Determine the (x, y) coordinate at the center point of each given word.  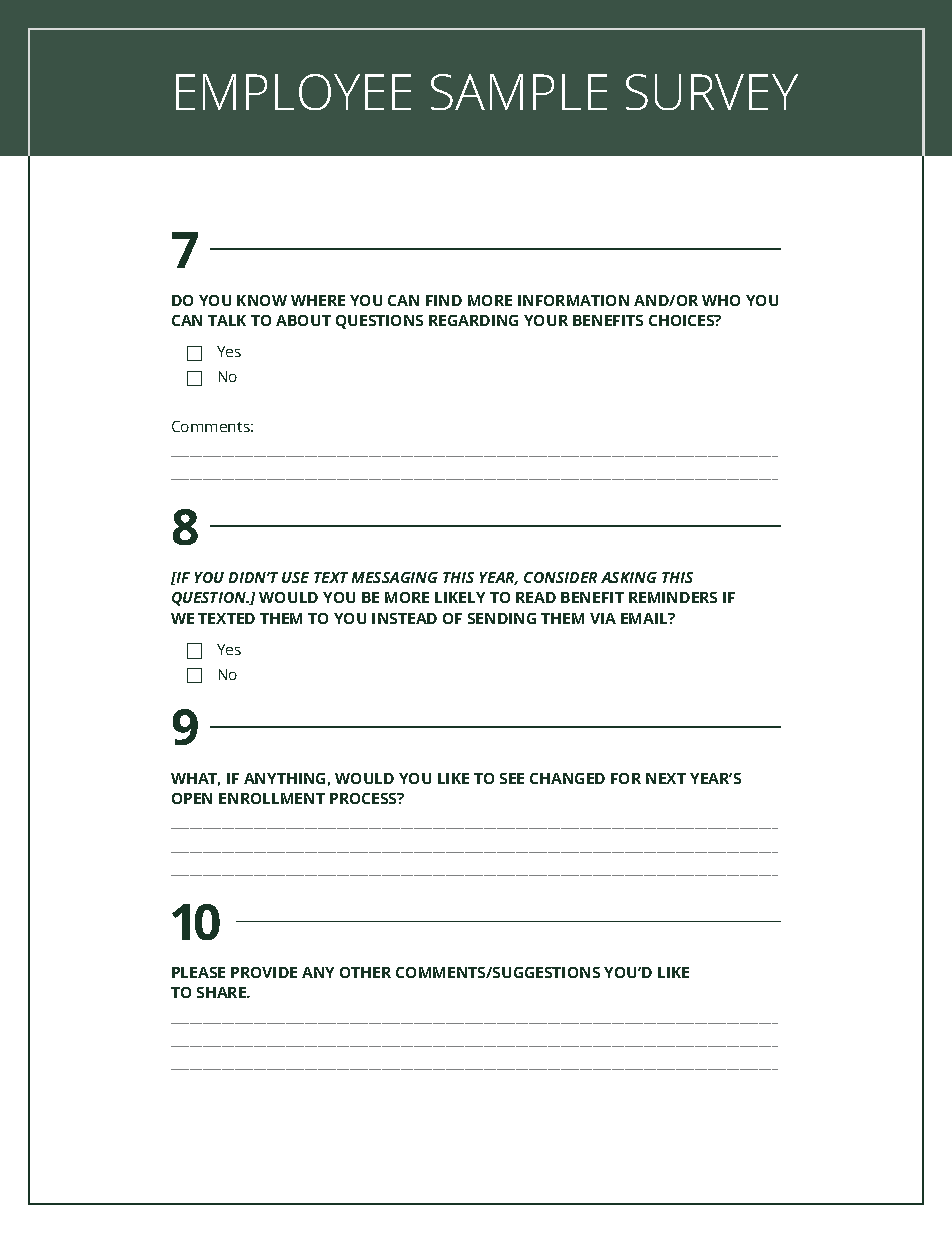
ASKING (629, 577)
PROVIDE (264, 972)
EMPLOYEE (293, 92)
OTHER (365, 972)
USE (295, 577)
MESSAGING (395, 577)
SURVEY (712, 92)
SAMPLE (519, 92)
